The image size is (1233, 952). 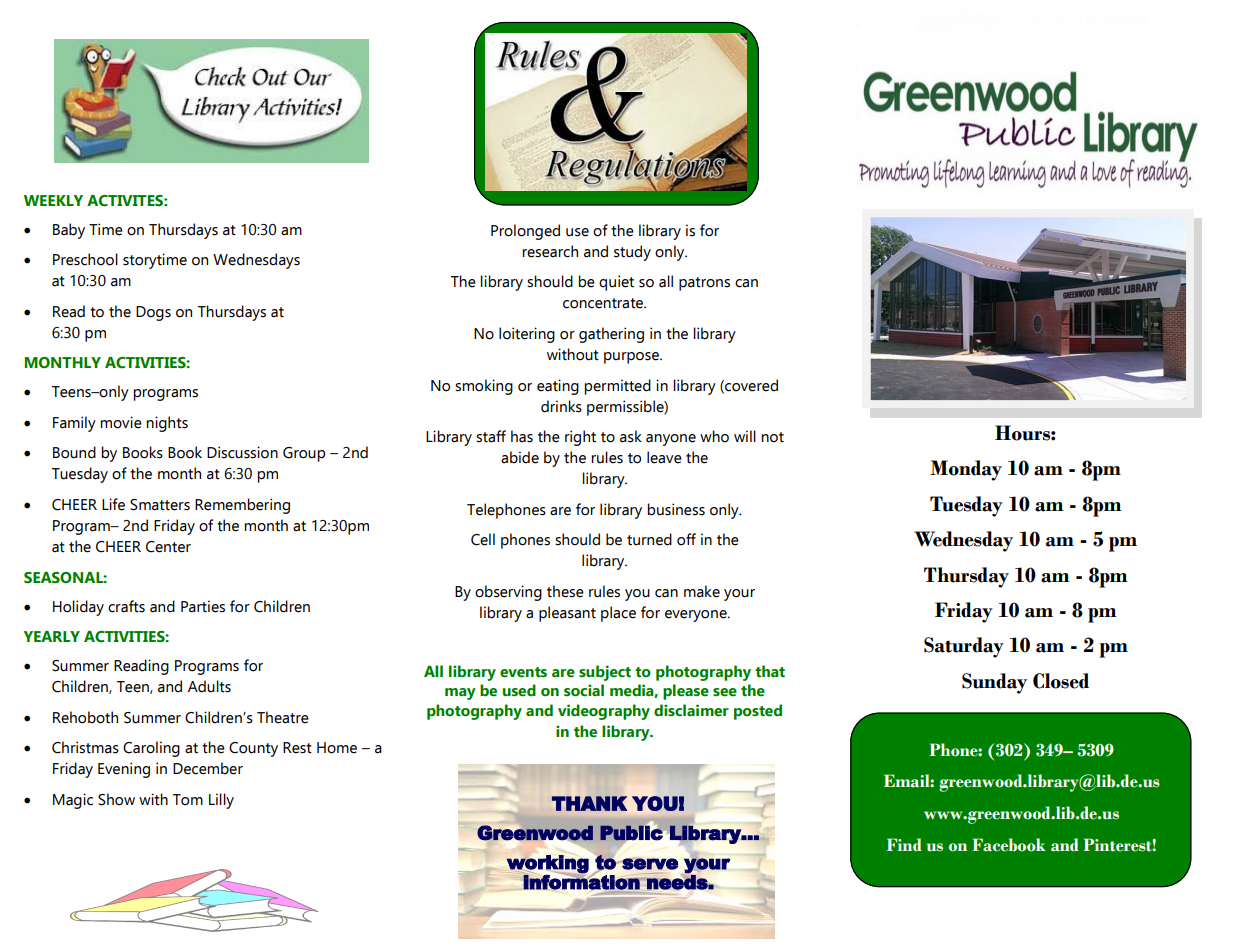 What do you see at coordinates (966, 470) in the image?
I see `Monday` at bounding box center [966, 470].
